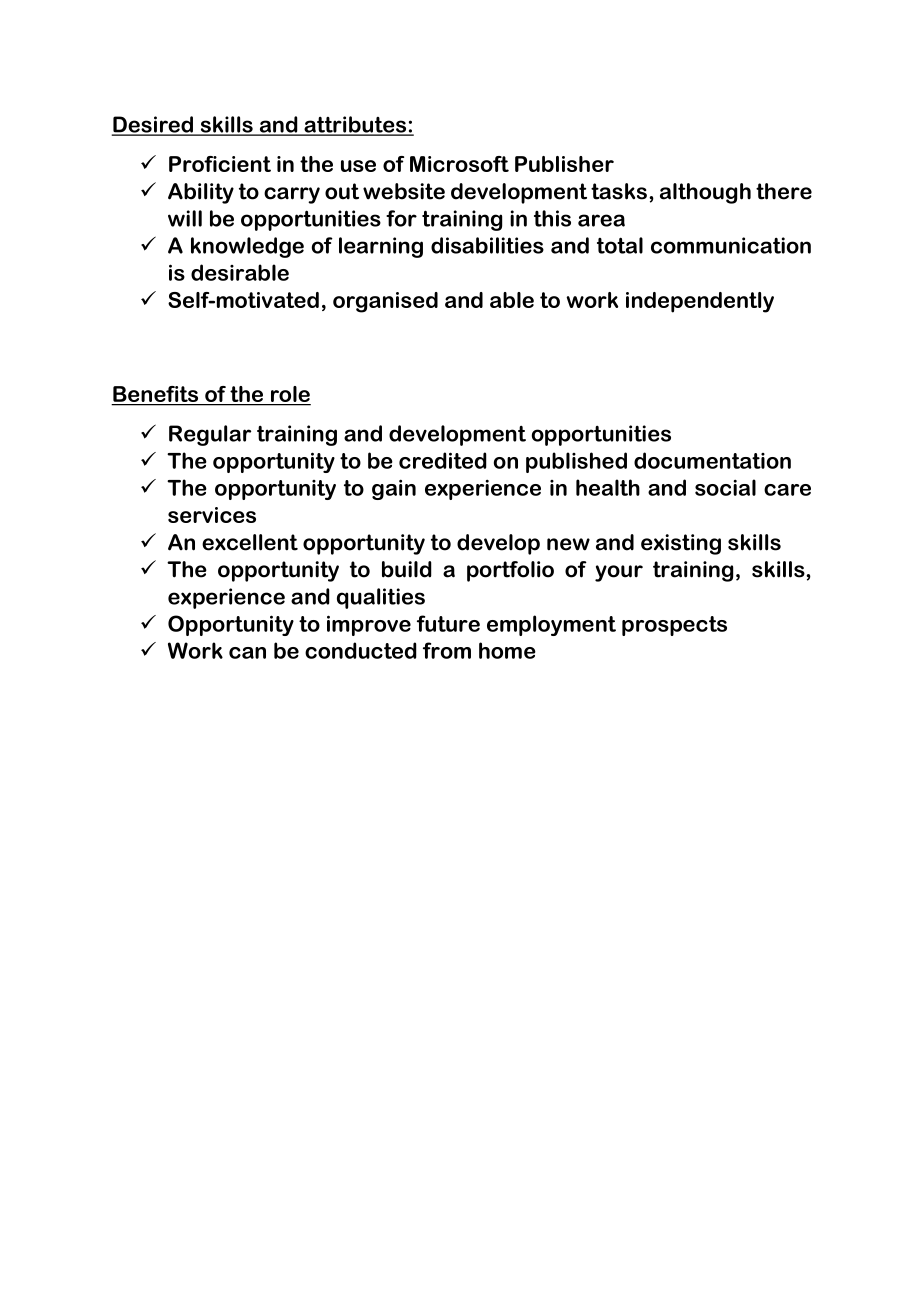 The image size is (924, 1308). Describe the element at coordinates (725, 487) in the document. I see `social` at that location.
